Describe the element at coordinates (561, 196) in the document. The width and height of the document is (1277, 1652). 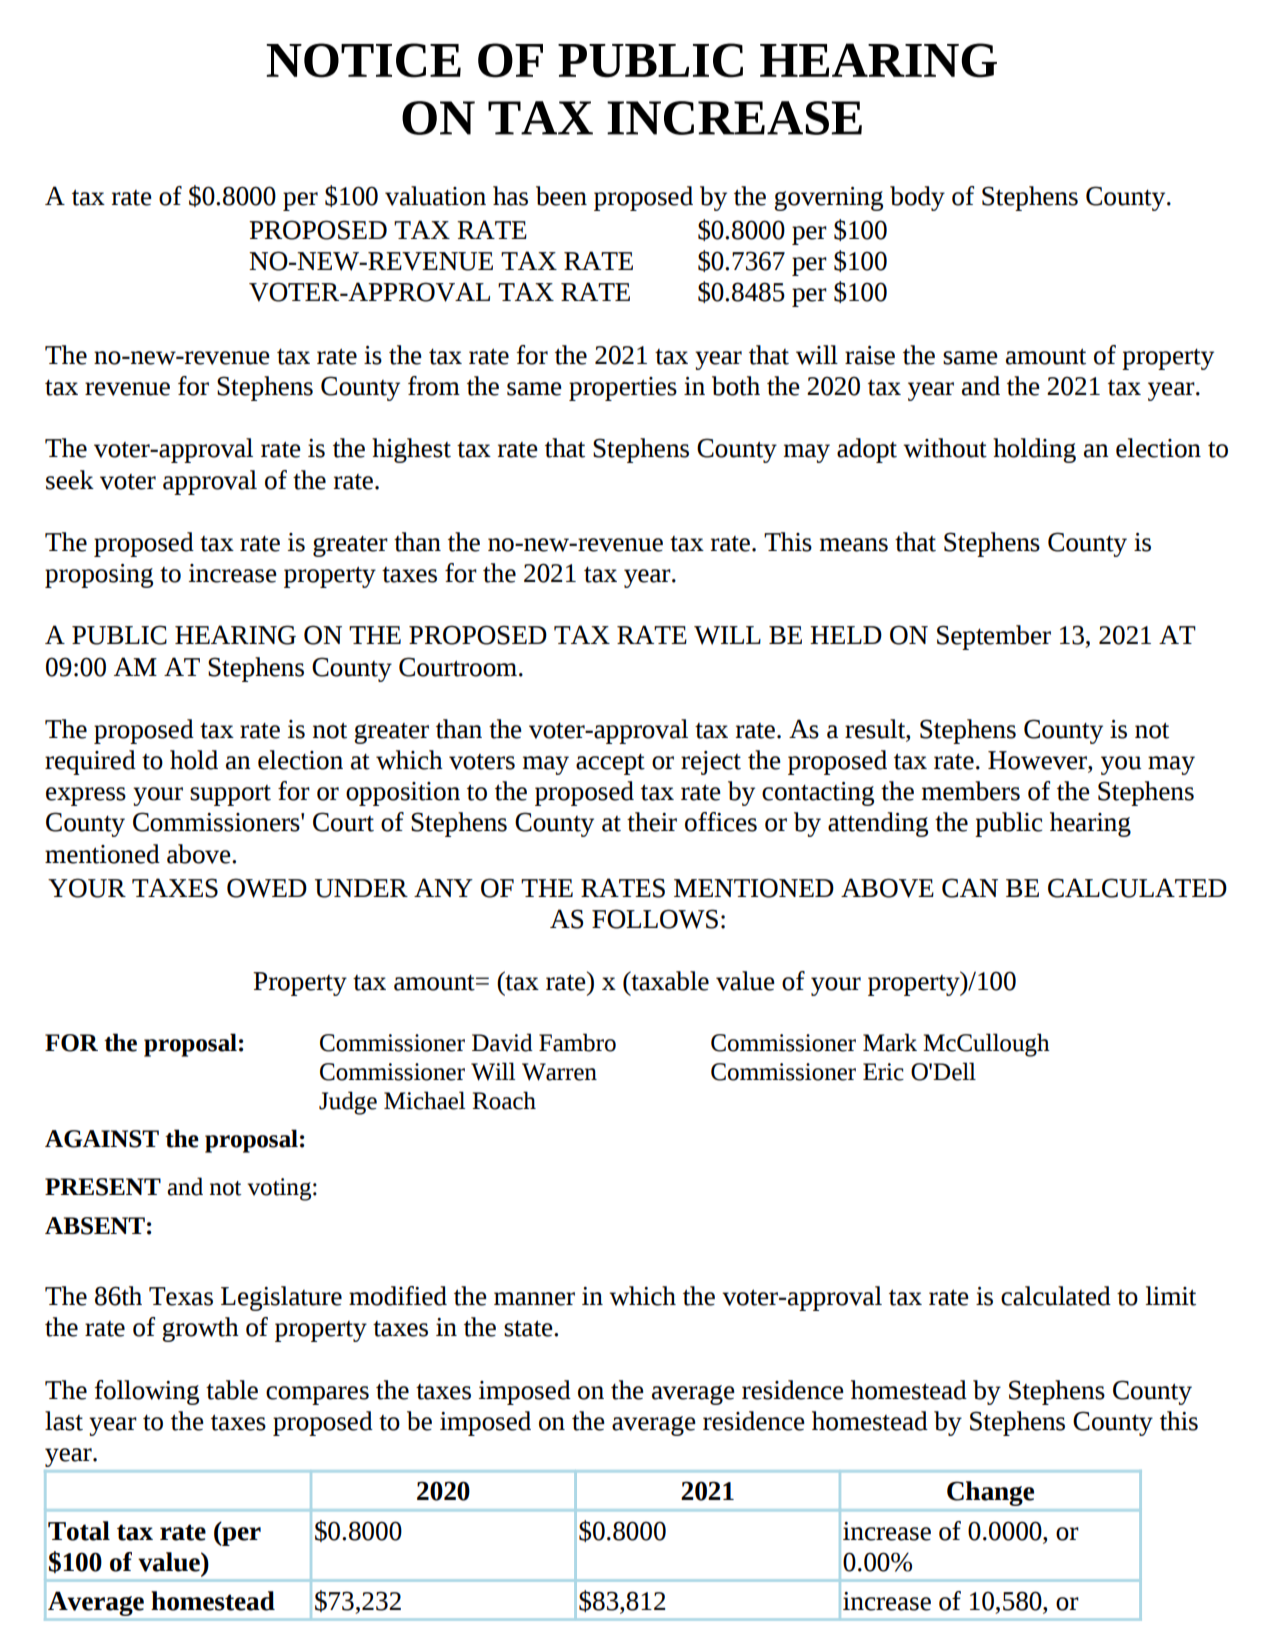
I see `been` at that location.
